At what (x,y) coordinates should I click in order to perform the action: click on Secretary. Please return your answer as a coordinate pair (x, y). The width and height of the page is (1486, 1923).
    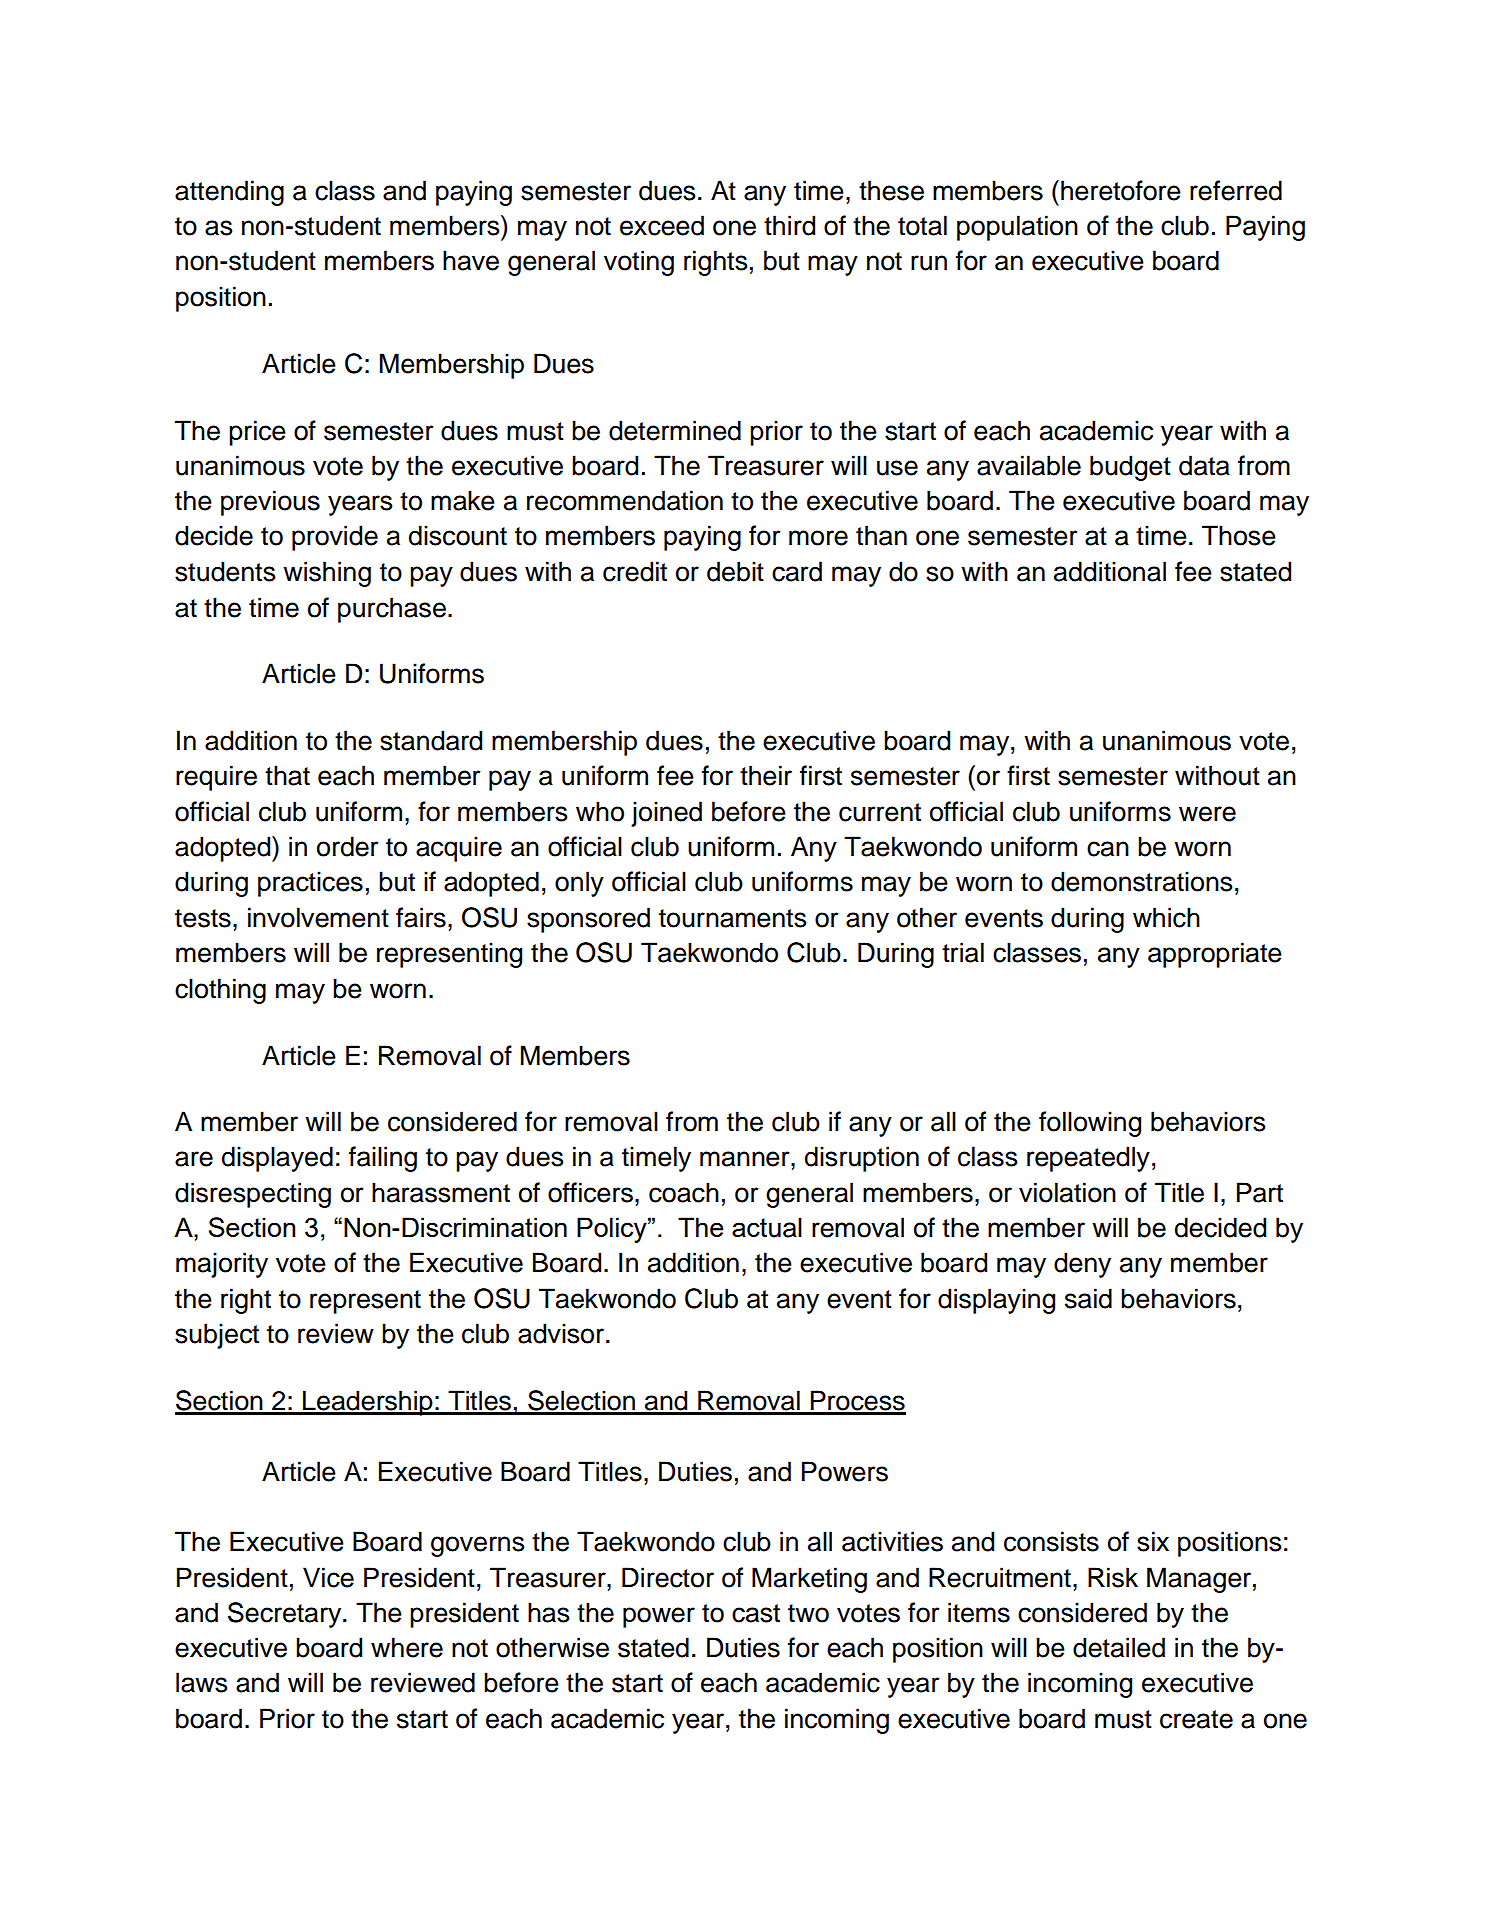
    Looking at the image, I should click on (286, 1615).
